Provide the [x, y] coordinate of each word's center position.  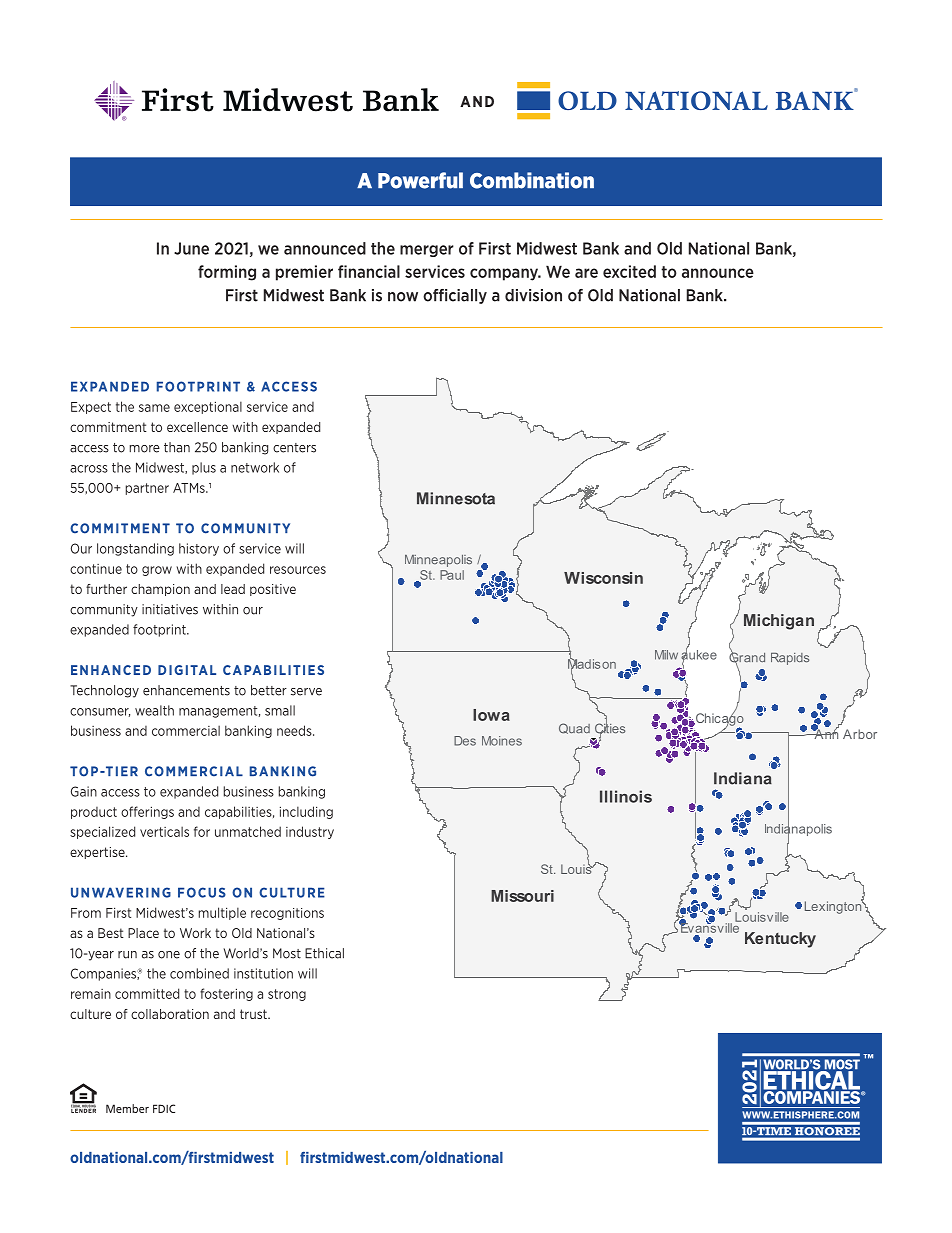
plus [204, 468]
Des [465, 741]
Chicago [719, 719]
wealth [154, 710]
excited [629, 271]
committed [147, 993]
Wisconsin [603, 578]
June [191, 248]
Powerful [420, 180]
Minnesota [456, 498]
